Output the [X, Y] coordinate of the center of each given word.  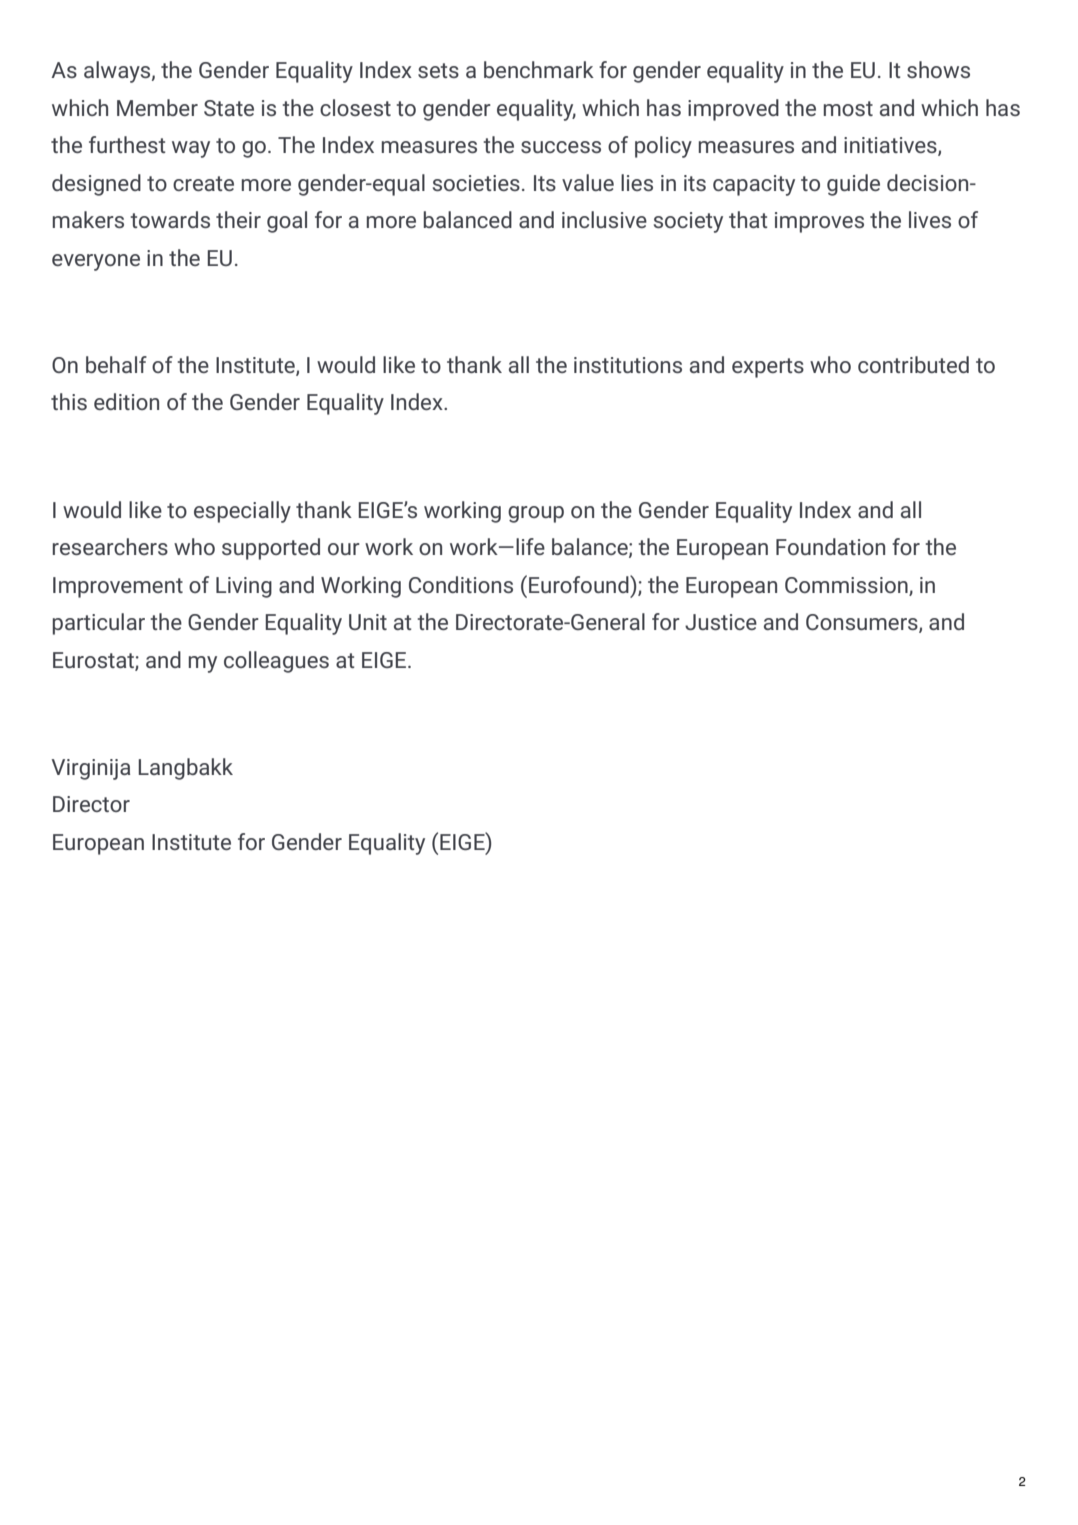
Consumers [863, 623]
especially [242, 512]
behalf [116, 364]
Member [157, 107]
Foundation [830, 546]
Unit [368, 622]
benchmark [539, 69]
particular [99, 624]
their [238, 219]
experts [768, 368]
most [848, 108]
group [536, 514]
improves [819, 222]
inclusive [604, 219]
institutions [628, 365]
